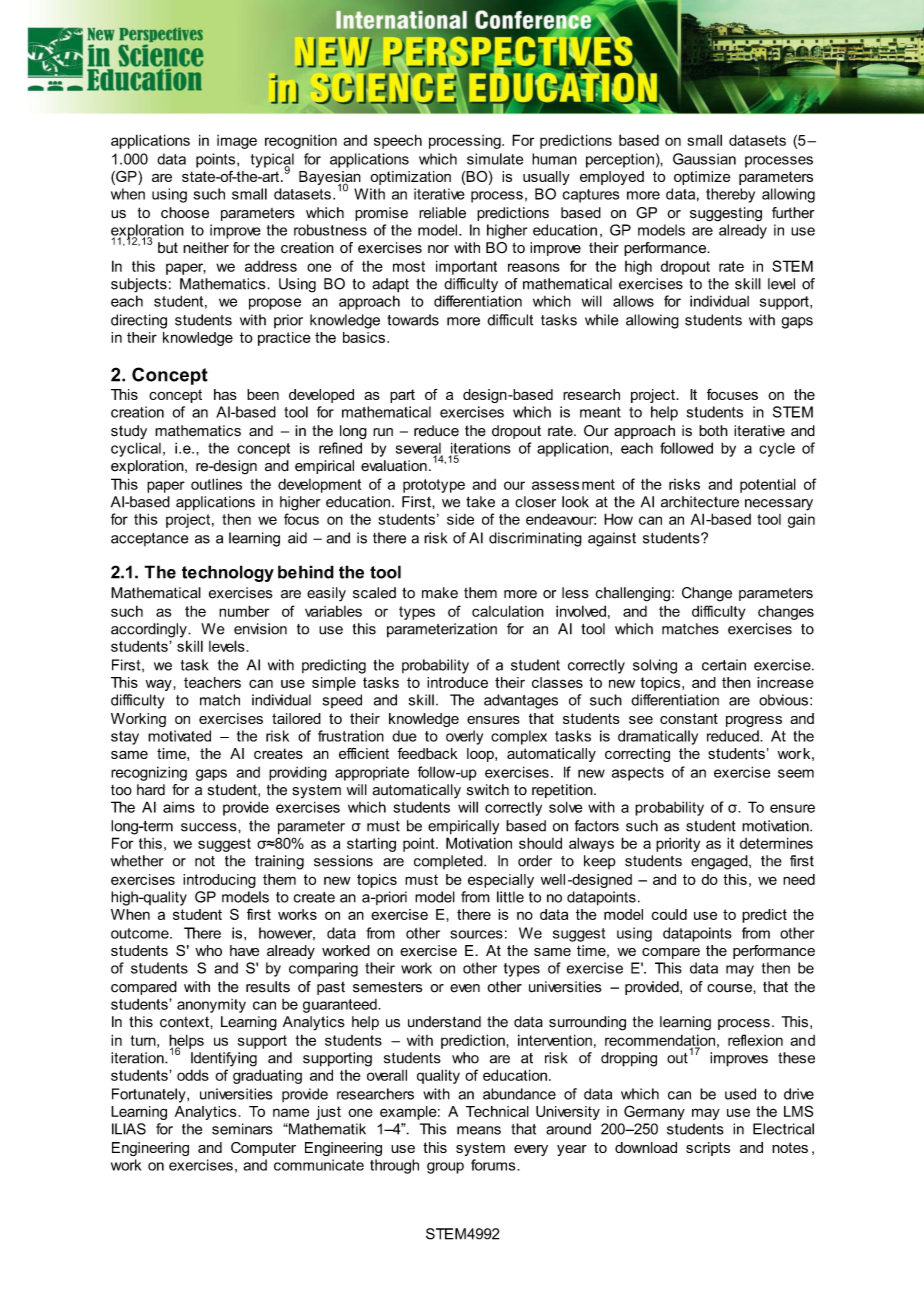 Image resolution: width=924 pixels, height=1308 pixels. Describe the element at coordinates (724, 665) in the screenshot. I see `certain` at that location.
